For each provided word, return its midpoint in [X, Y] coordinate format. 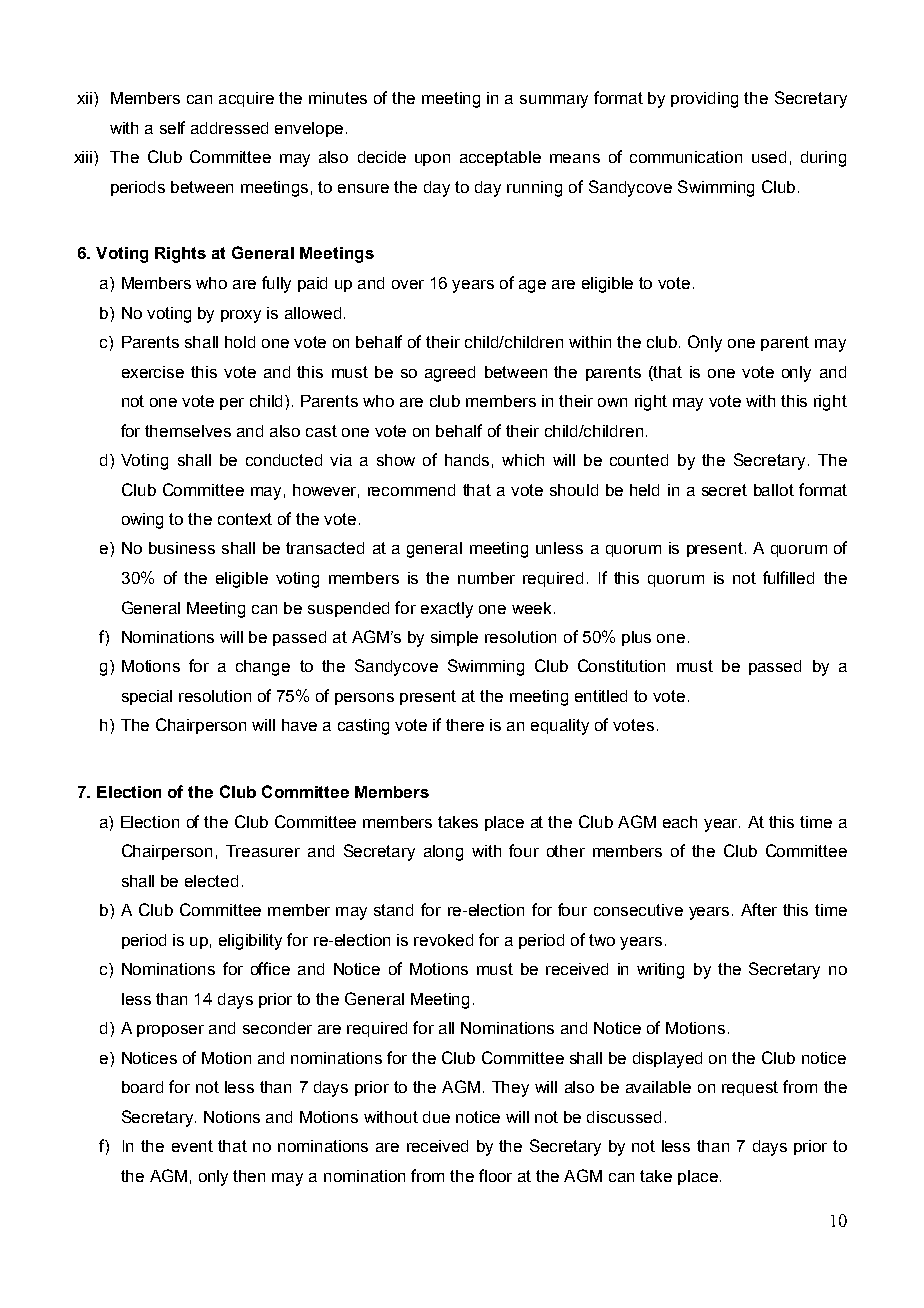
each [680, 822]
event [192, 1146]
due [436, 1117]
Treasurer [263, 851]
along [443, 853]
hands [467, 460]
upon [432, 160]
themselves [188, 431]
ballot [774, 490]
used [769, 157]
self [172, 127]
